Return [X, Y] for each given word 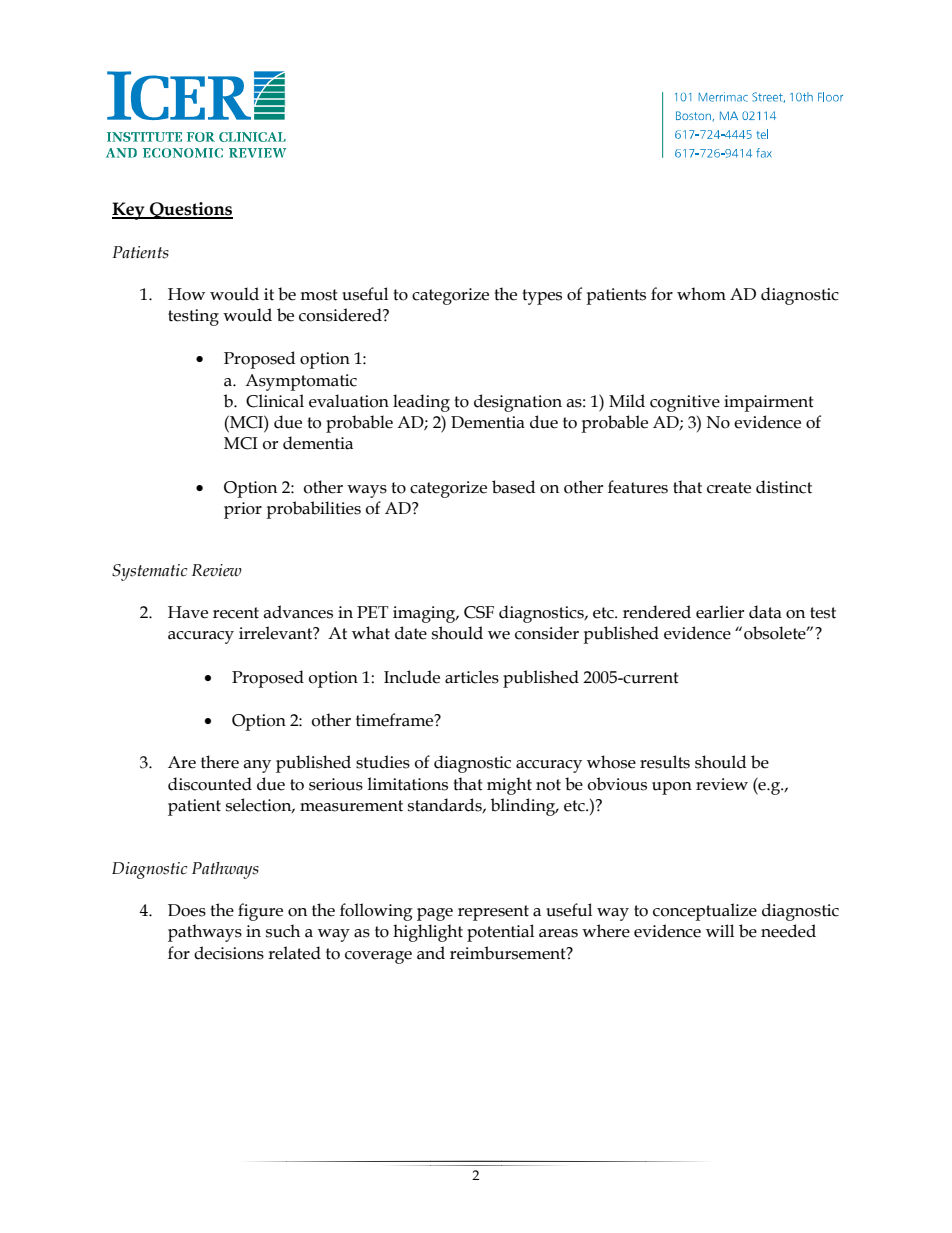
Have [188, 612]
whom [701, 294]
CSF [479, 612]
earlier [720, 612]
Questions [190, 210]
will [720, 930]
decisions [229, 953]
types [542, 297]
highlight [428, 933]
